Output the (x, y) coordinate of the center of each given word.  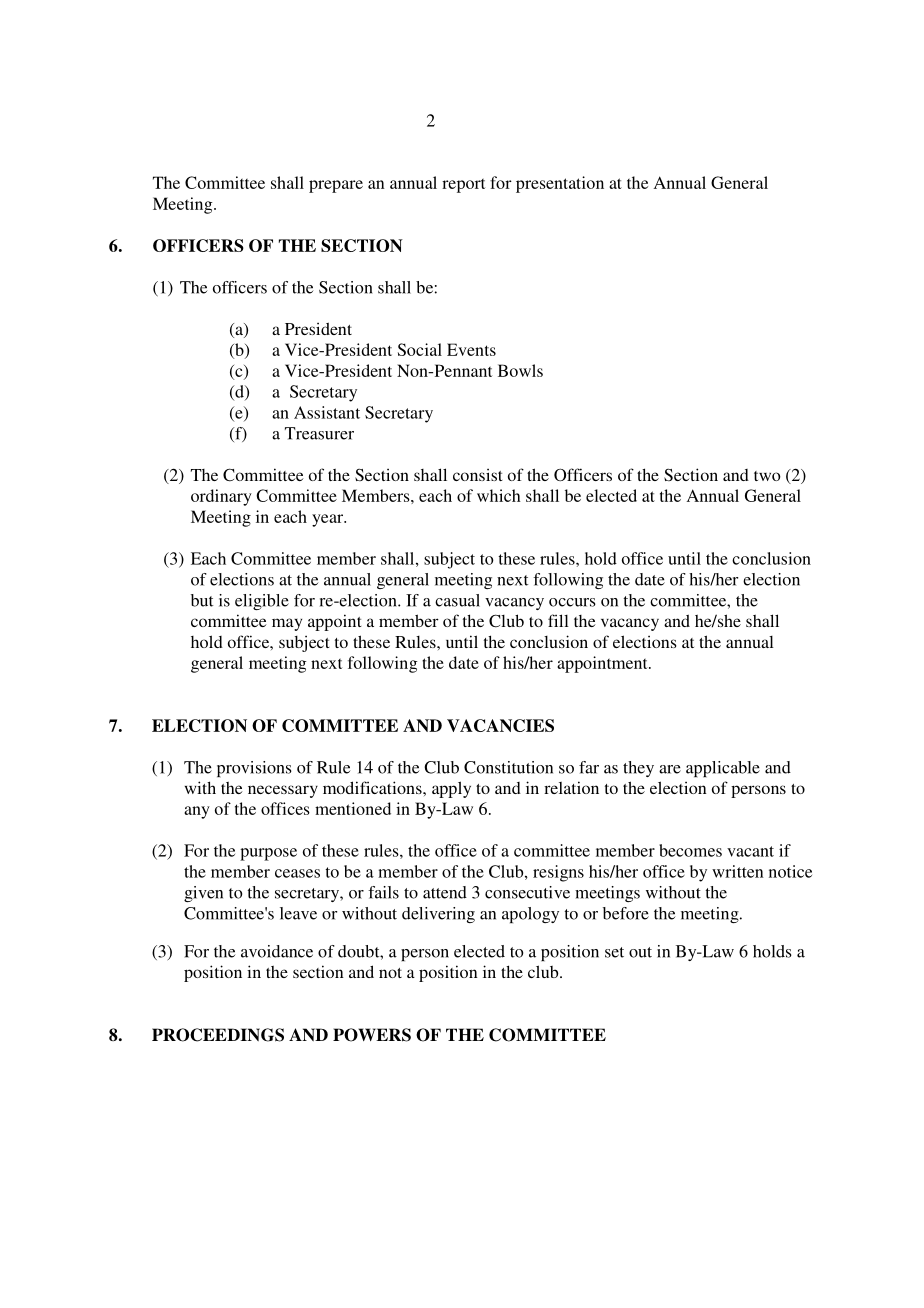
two (767, 476)
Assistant (327, 412)
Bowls (520, 370)
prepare (336, 186)
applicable (723, 769)
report (464, 186)
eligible (262, 602)
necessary (283, 791)
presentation (560, 184)
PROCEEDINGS (218, 1035)
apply (451, 789)
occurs (572, 602)
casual (457, 600)
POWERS (372, 1035)
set (614, 952)
